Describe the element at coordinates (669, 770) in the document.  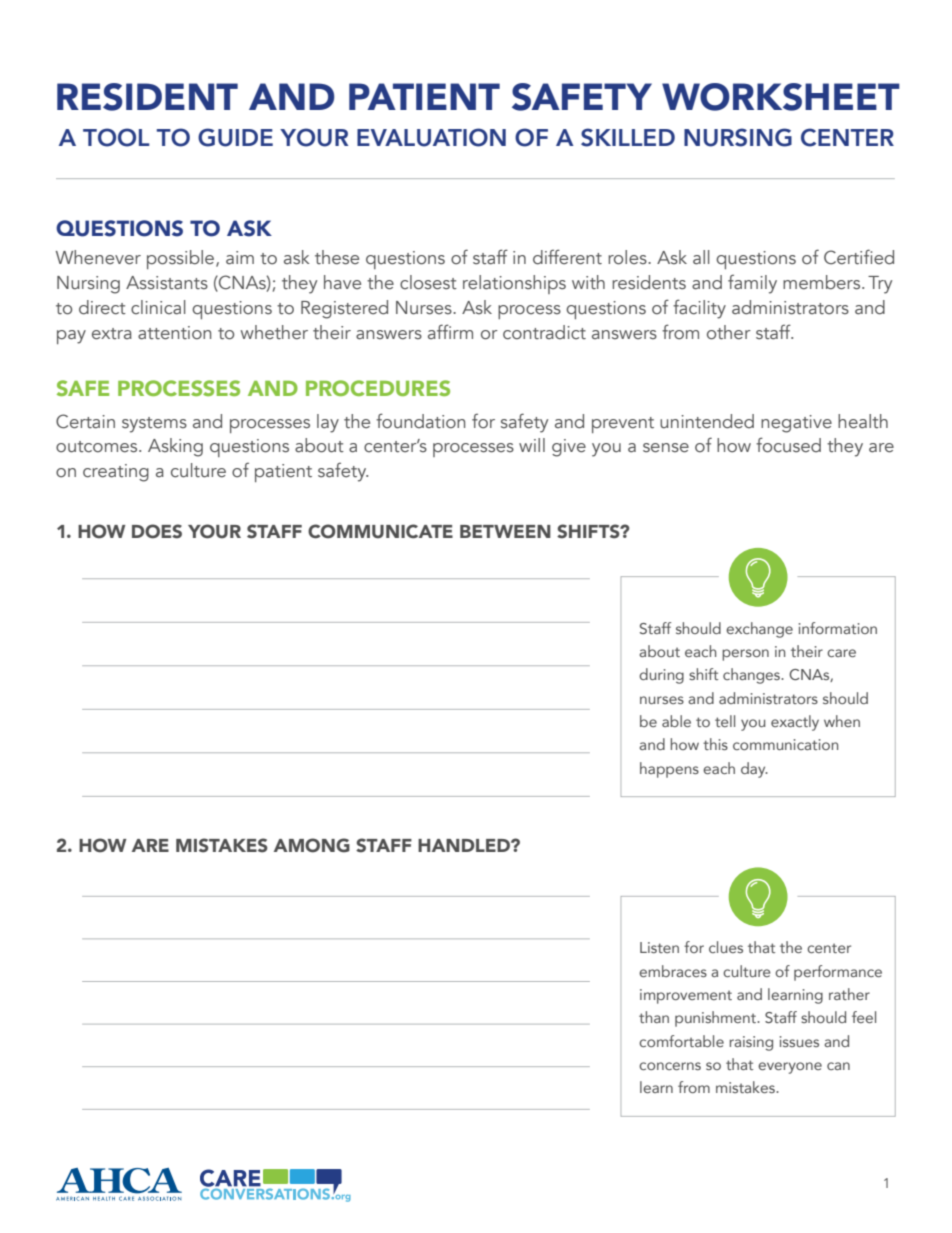
I see `happens` at that location.
